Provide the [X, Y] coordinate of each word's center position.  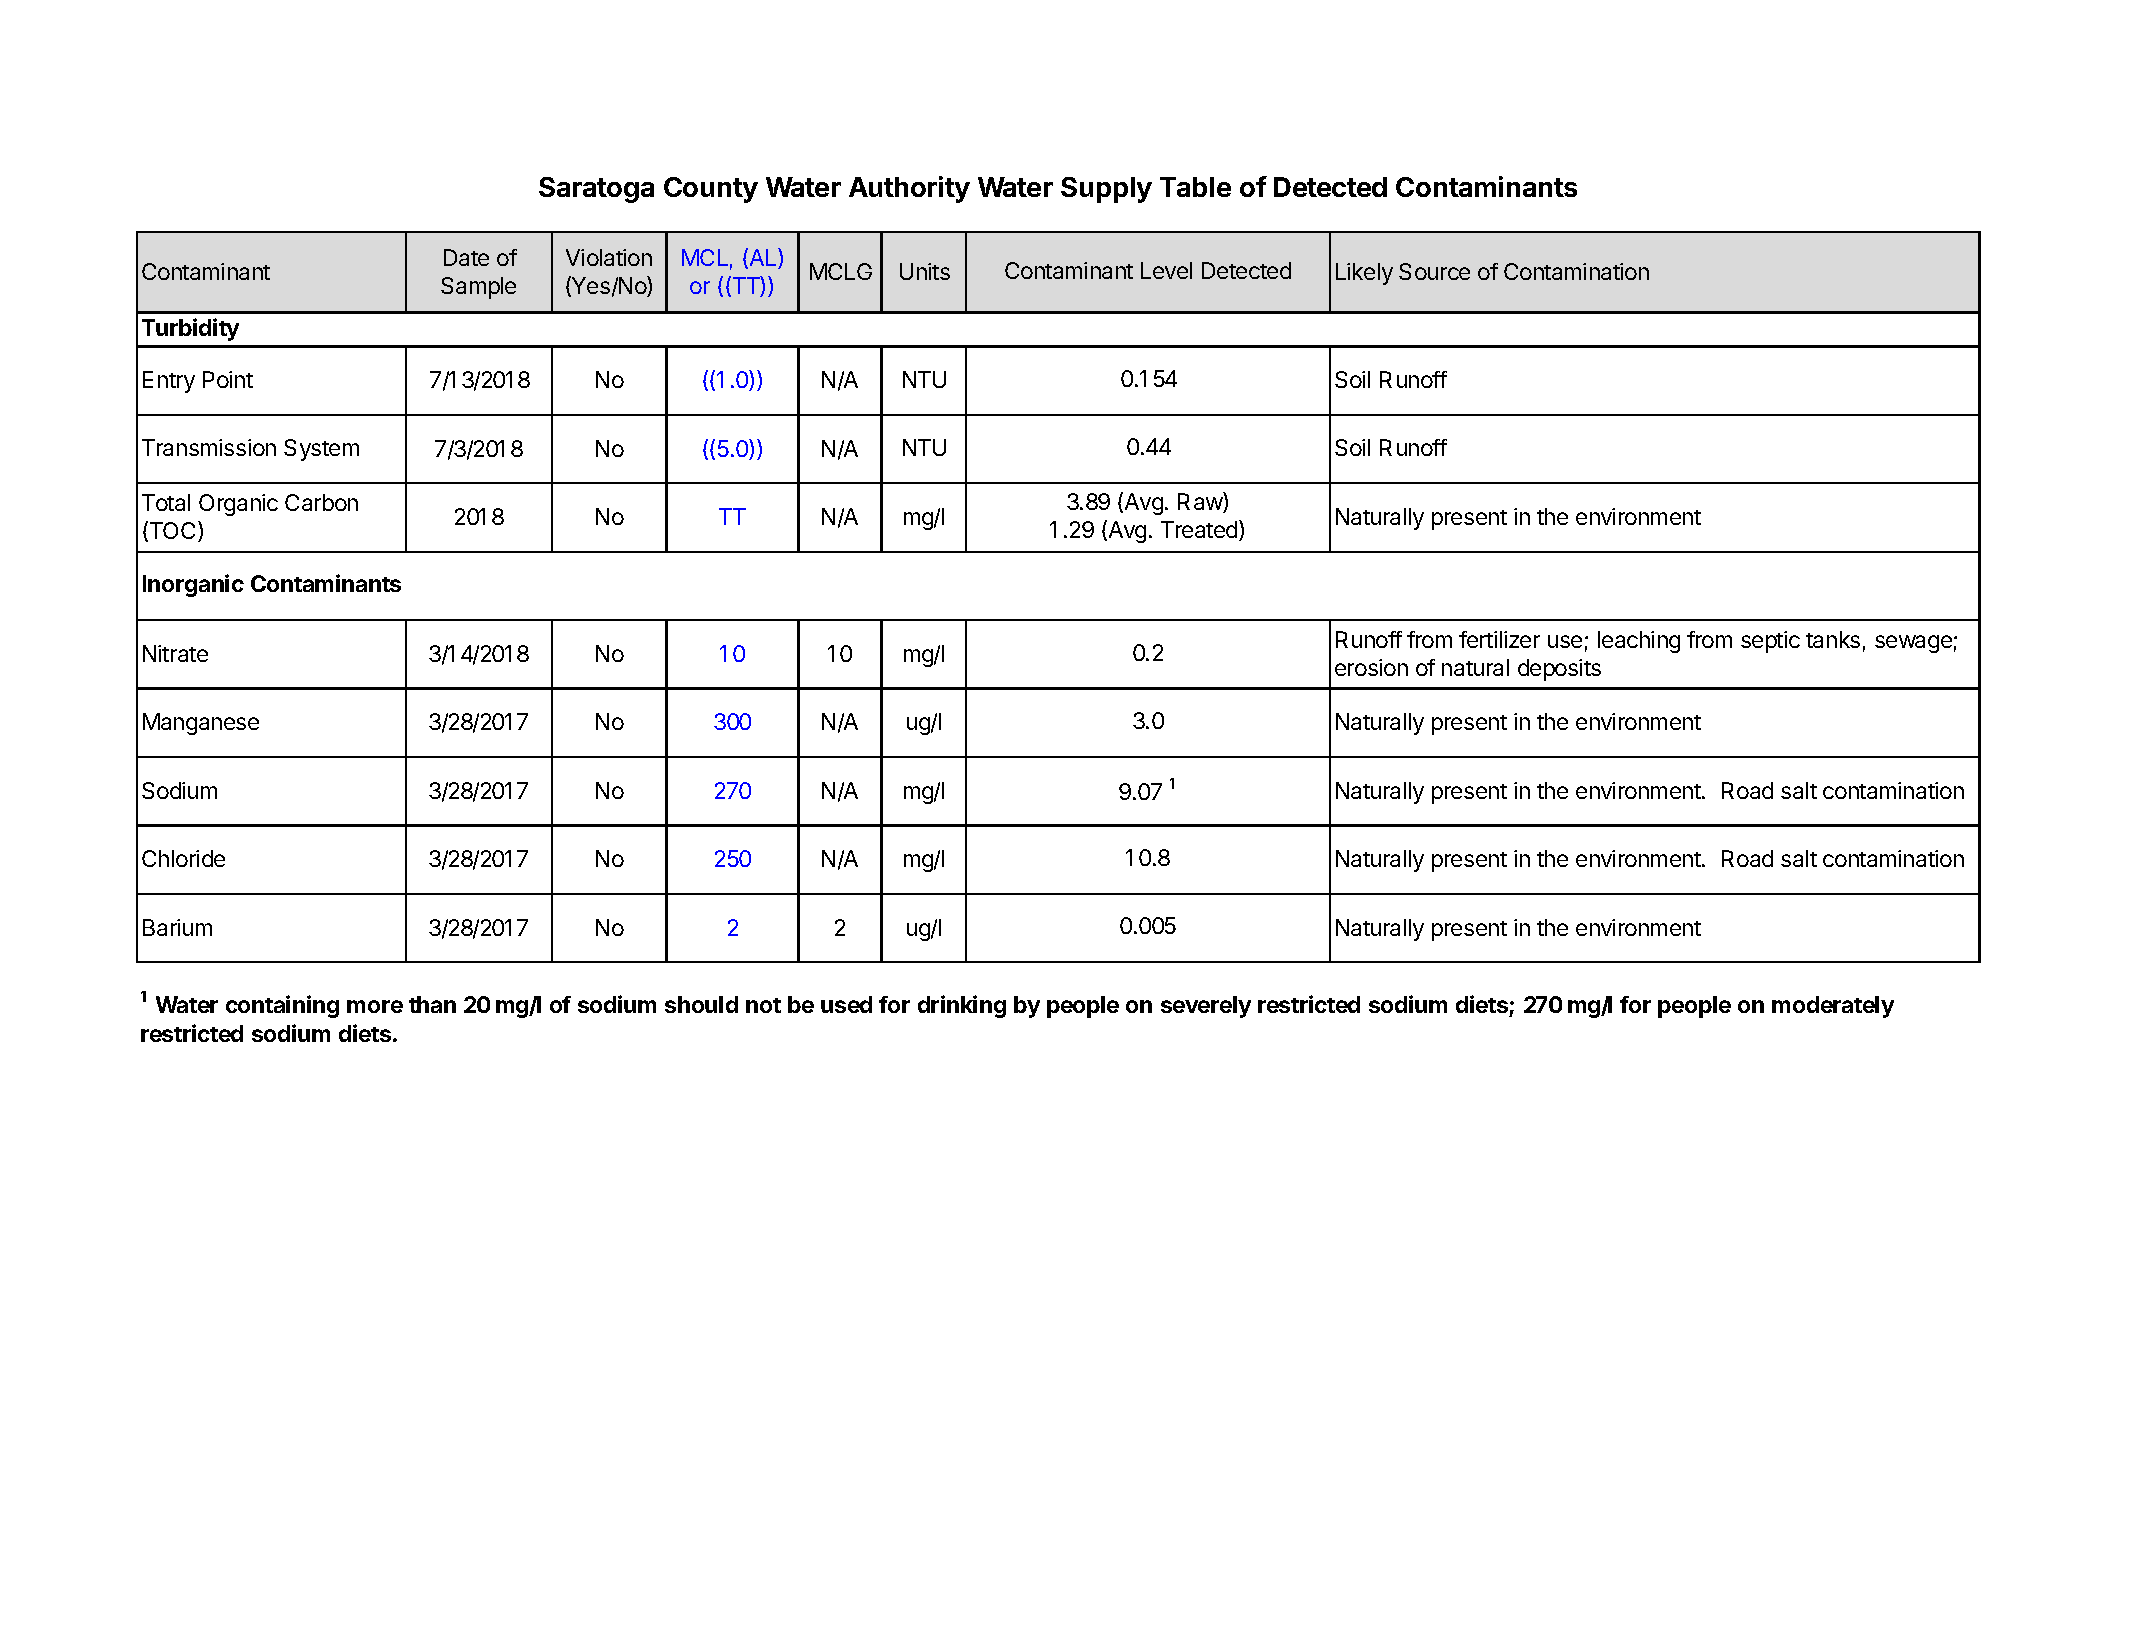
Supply [1106, 190]
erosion [1371, 667]
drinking [962, 1006]
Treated [1200, 530]
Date [466, 257]
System [321, 450]
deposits [1559, 670]
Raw [1201, 502]
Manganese [201, 724]
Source [1434, 271]
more [375, 1006]
